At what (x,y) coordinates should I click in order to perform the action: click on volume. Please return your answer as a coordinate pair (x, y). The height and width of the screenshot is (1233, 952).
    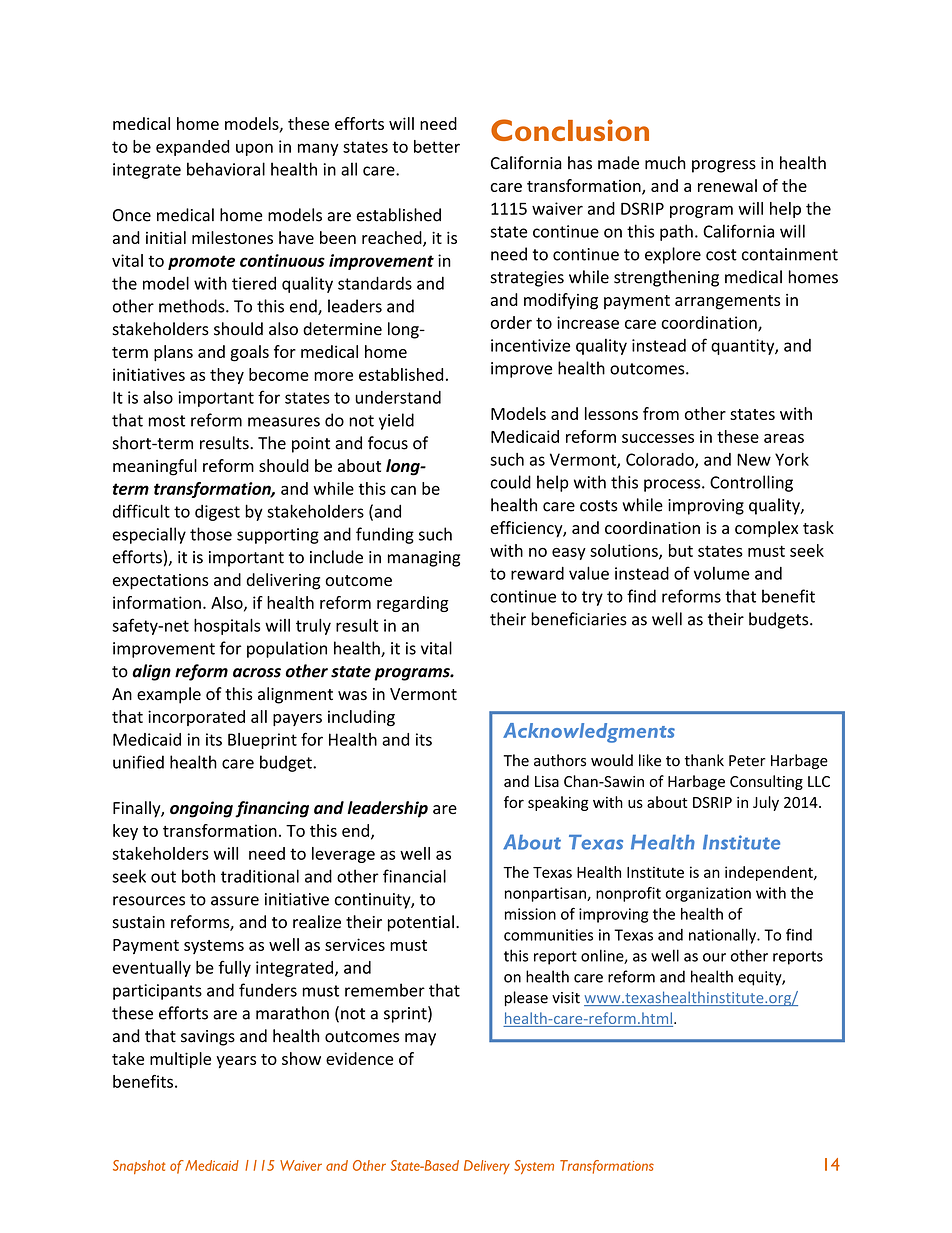
    Looking at the image, I should click on (722, 573).
